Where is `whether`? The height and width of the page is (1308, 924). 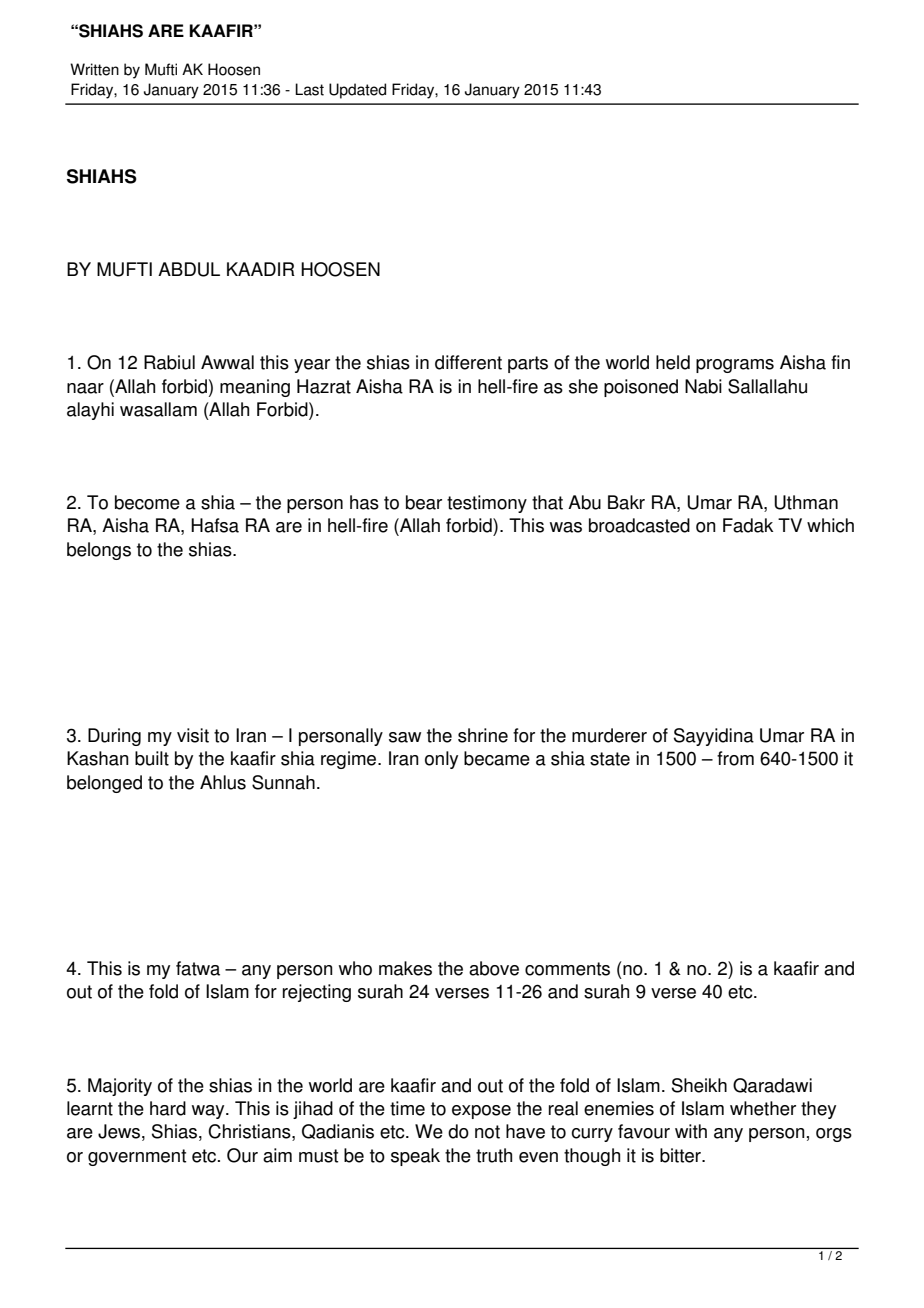
whether is located at coordinates (763, 1108).
